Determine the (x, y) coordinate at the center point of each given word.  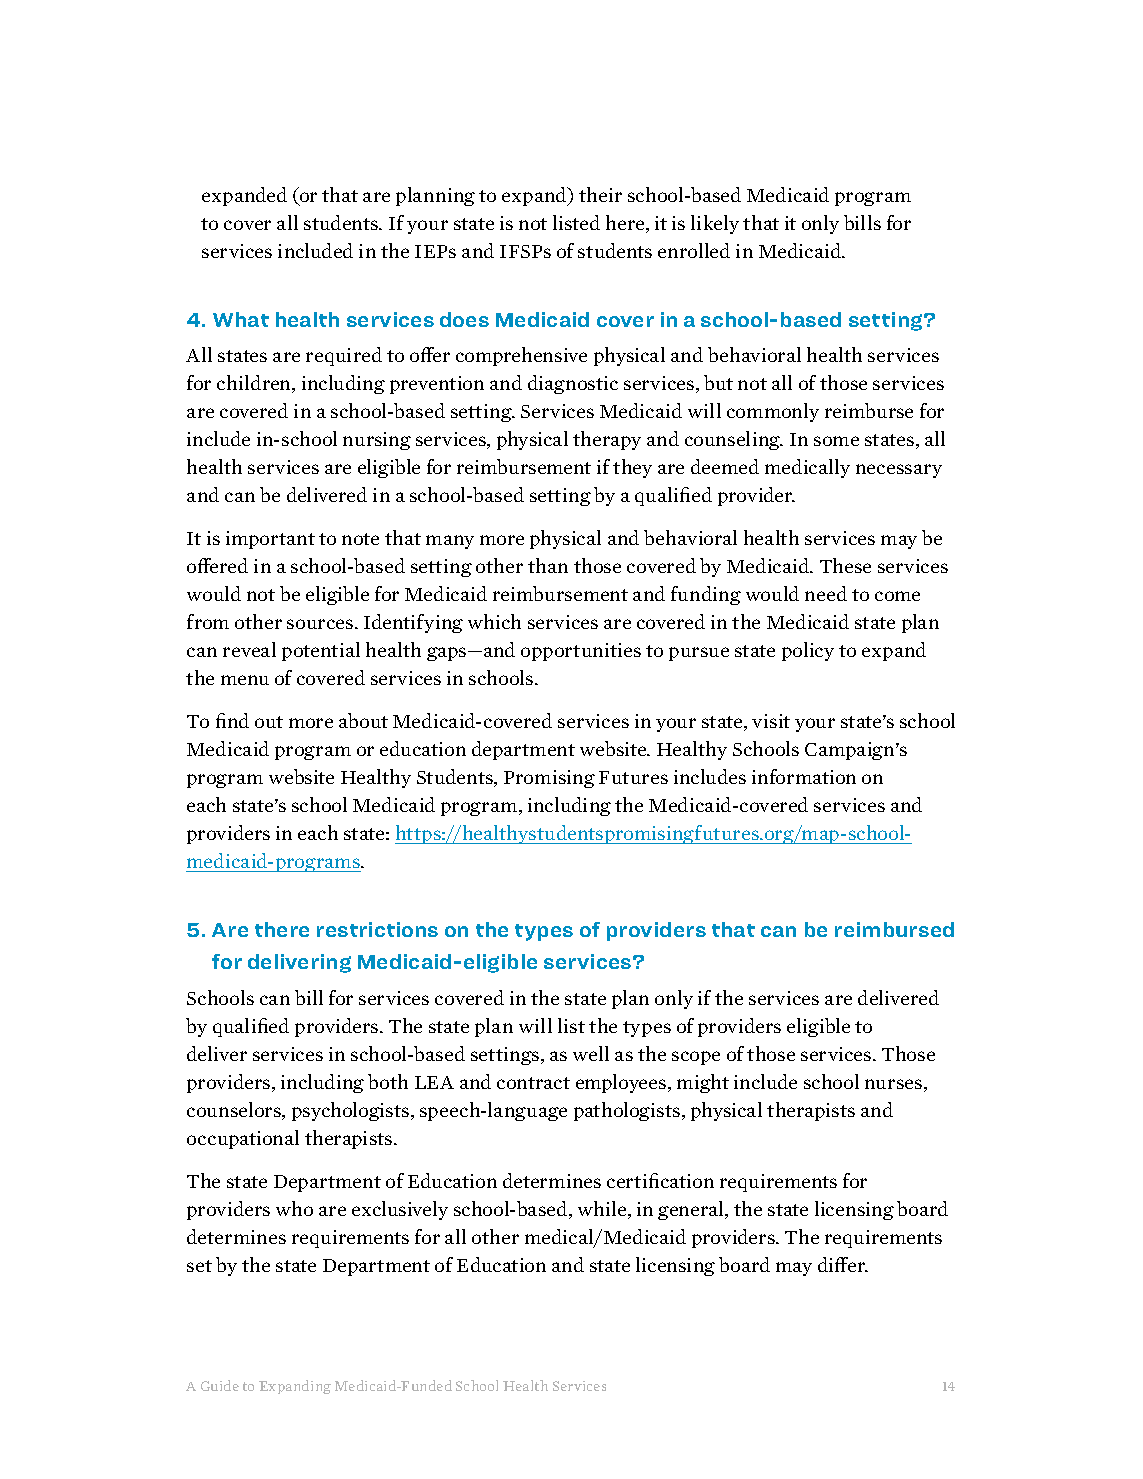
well (591, 1053)
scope (696, 1058)
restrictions (377, 929)
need (826, 593)
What (241, 319)
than (548, 565)
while (603, 1210)
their (600, 194)
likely (715, 224)
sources (321, 624)
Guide (220, 1385)
